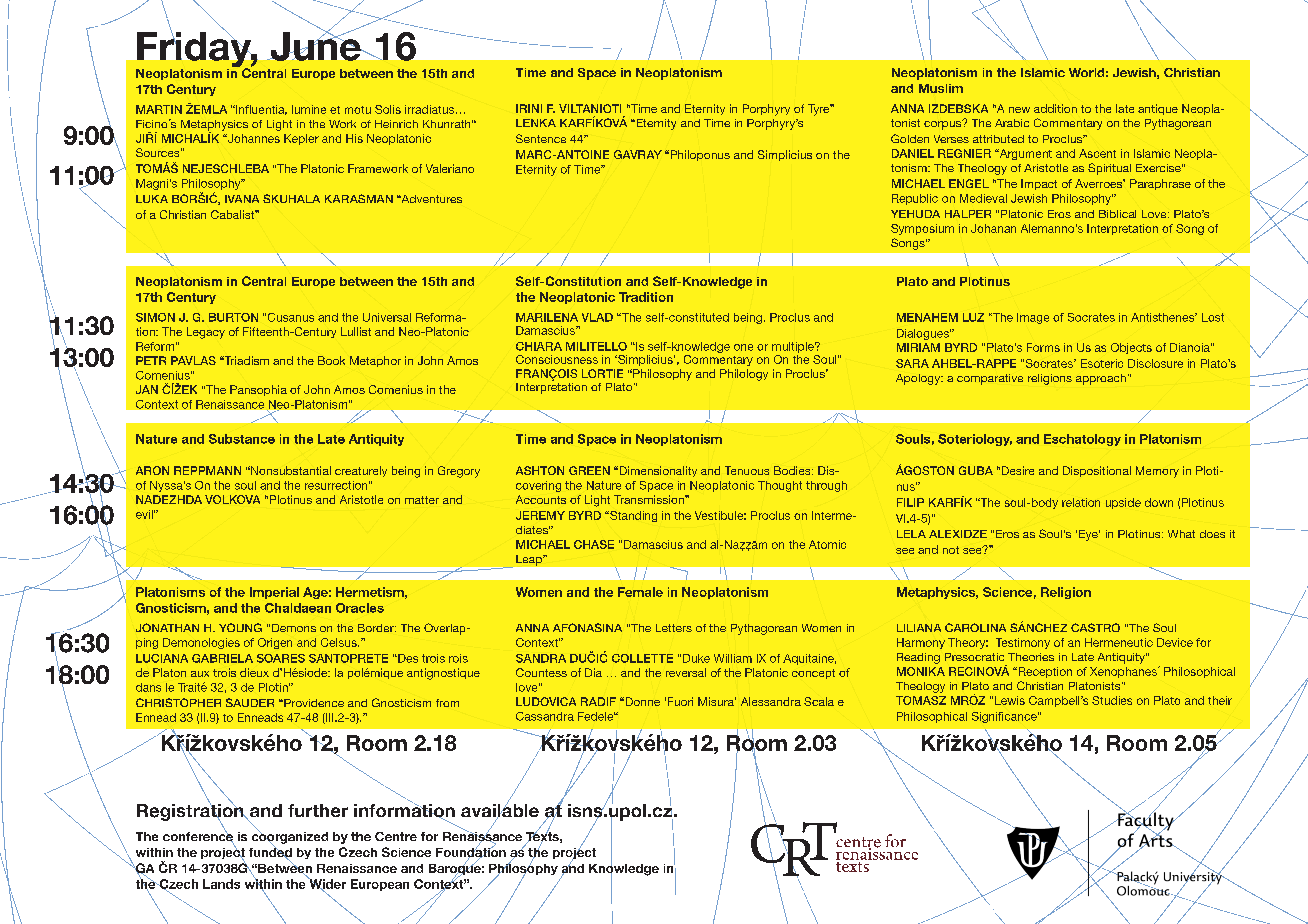 The image size is (1308, 924). I want to click on BURTON, so click(233, 317).
